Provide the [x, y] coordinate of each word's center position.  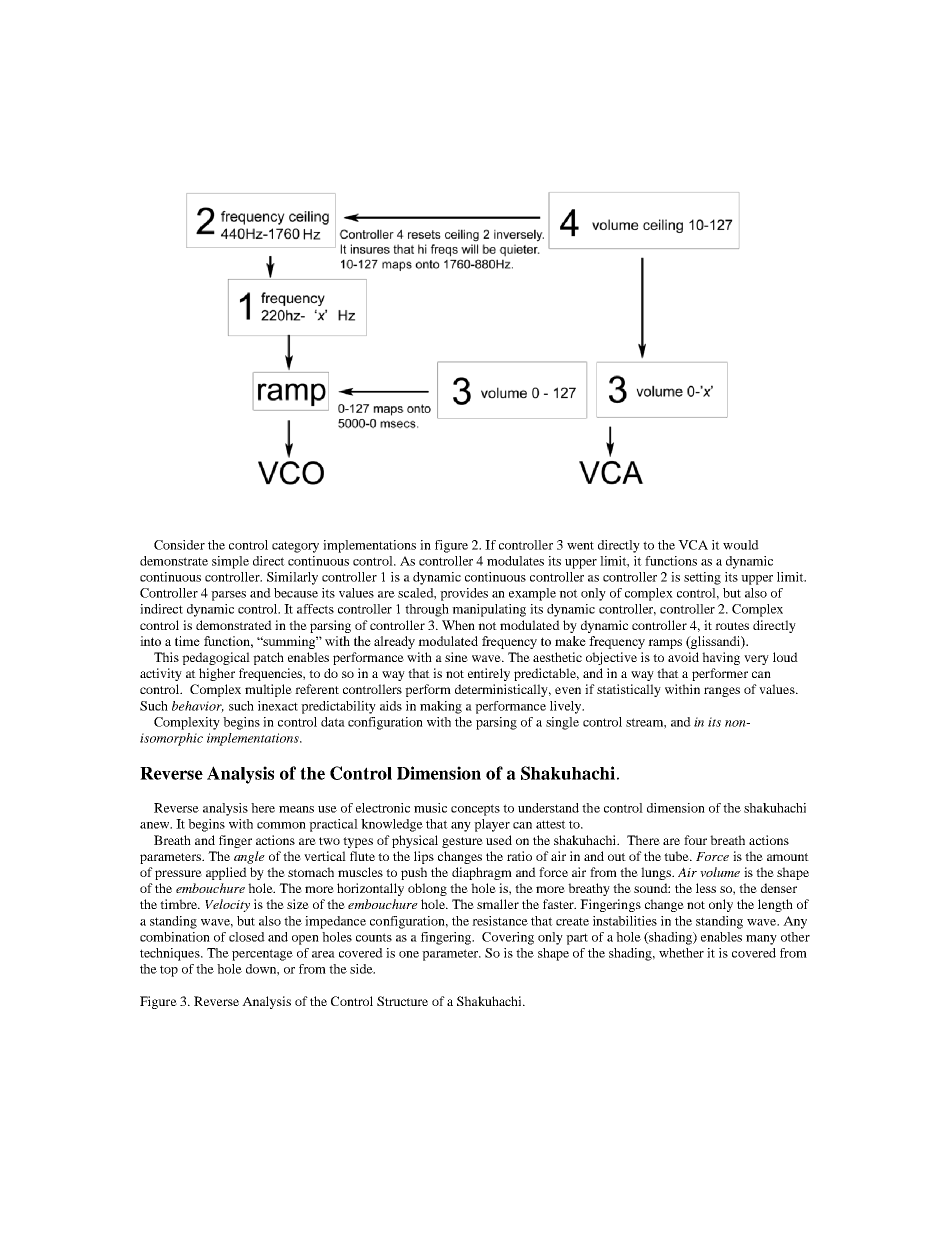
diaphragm [482, 873]
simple [230, 562]
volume [720, 872]
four [695, 840]
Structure [402, 1001]
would [741, 545]
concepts [475, 810]
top [169, 971]
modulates [515, 561]
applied [226, 873]
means [296, 809]
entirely [489, 674]
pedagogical [216, 658]
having [721, 658]
